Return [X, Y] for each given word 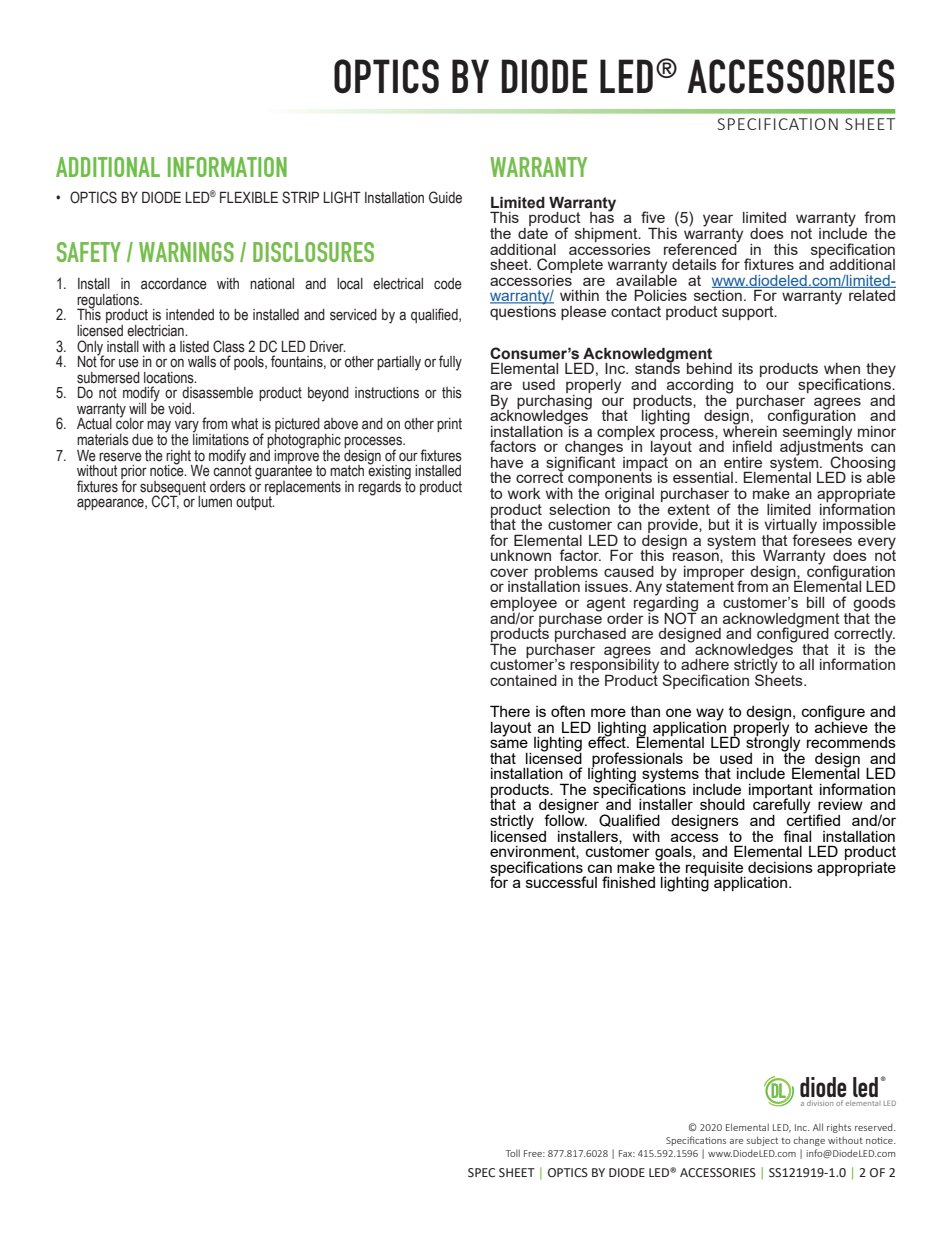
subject [762, 1141]
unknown [521, 555]
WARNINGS [186, 252]
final [797, 836]
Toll [513, 1153]
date [533, 232]
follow [565, 819]
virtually [790, 527]
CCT [166, 501]
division [820, 1103]
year [718, 221]
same [509, 743]
